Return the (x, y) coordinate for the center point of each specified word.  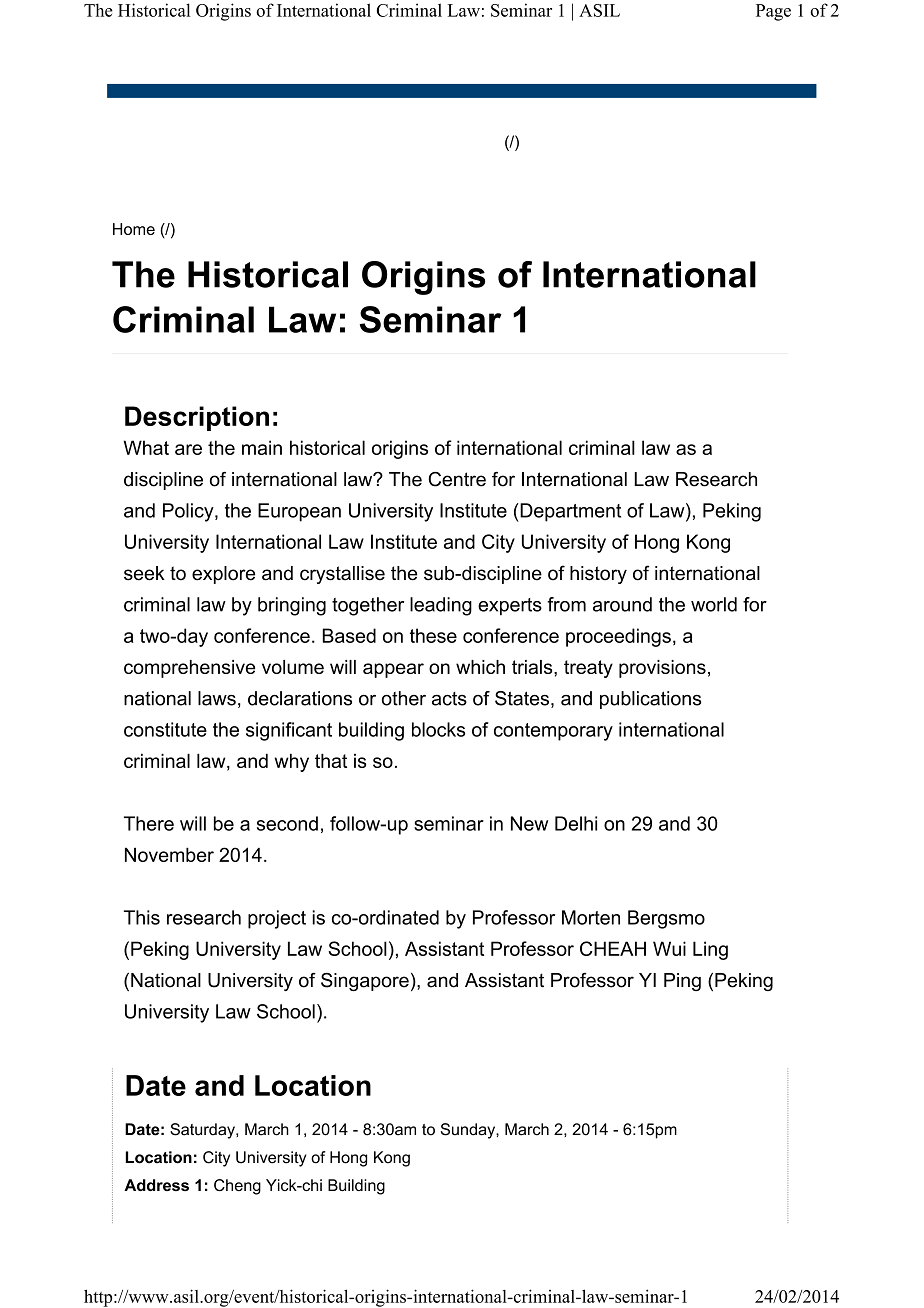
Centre (457, 479)
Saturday (203, 1131)
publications (650, 700)
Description (197, 418)
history (598, 575)
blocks (439, 729)
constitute (165, 729)
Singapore (365, 982)
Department (569, 512)
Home (134, 229)
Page (773, 12)
